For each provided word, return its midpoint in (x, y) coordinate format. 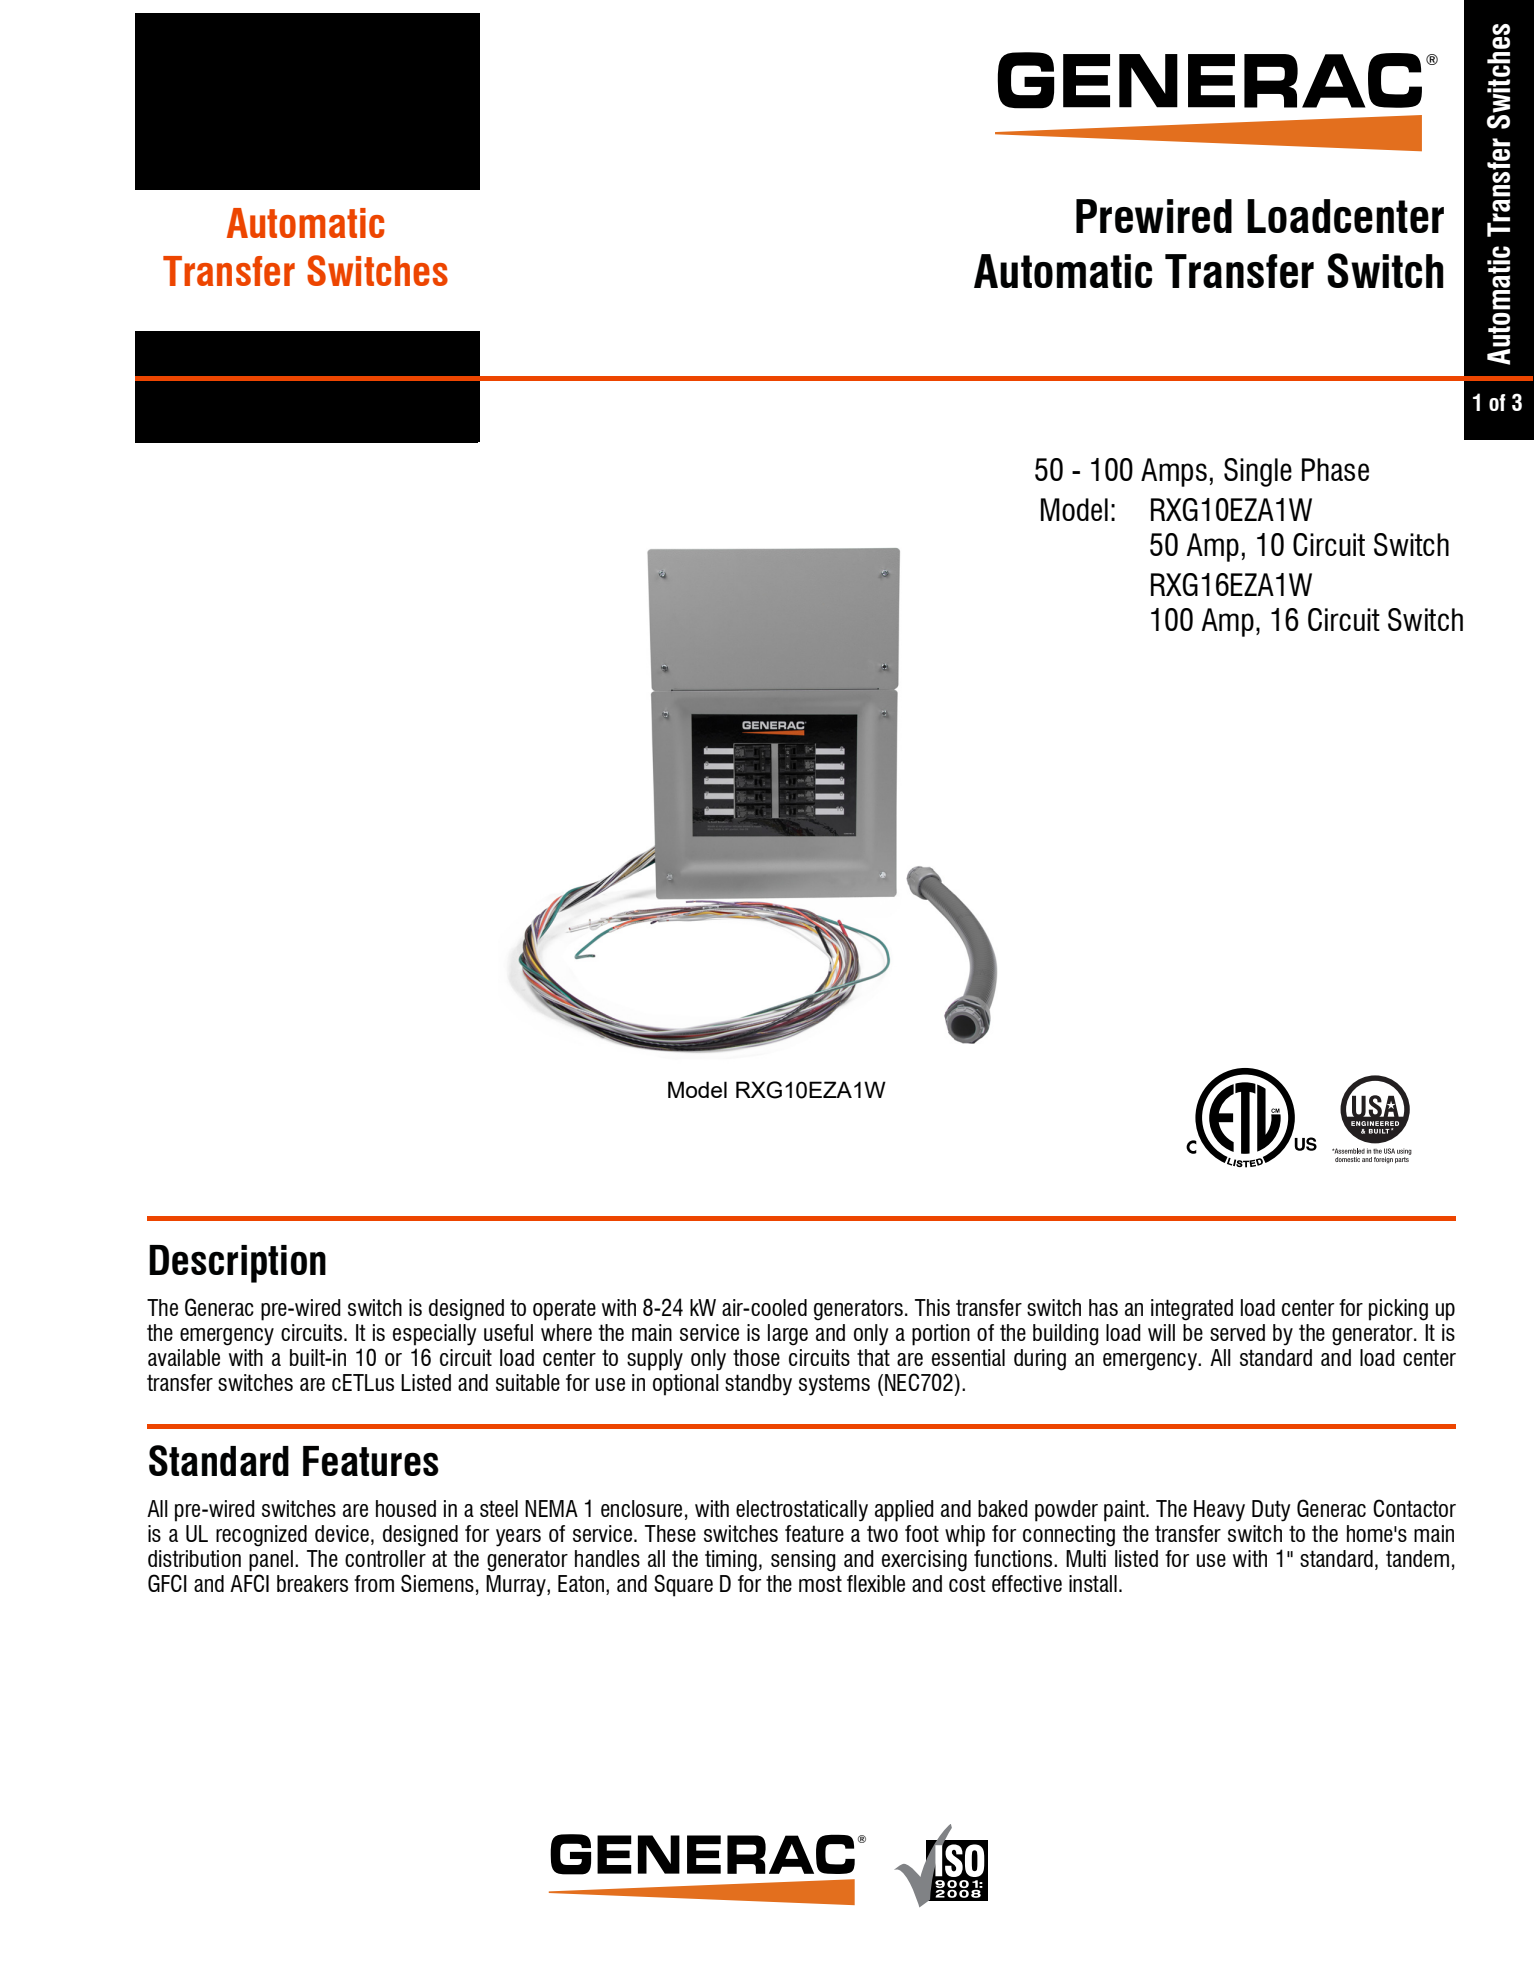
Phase (1335, 469)
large (788, 1335)
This (932, 1307)
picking (1398, 1310)
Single (1258, 472)
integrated (1192, 1310)
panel (272, 1561)
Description (237, 1264)
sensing (803, 1561)
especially (435, 1335)
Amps (1174, 472)
